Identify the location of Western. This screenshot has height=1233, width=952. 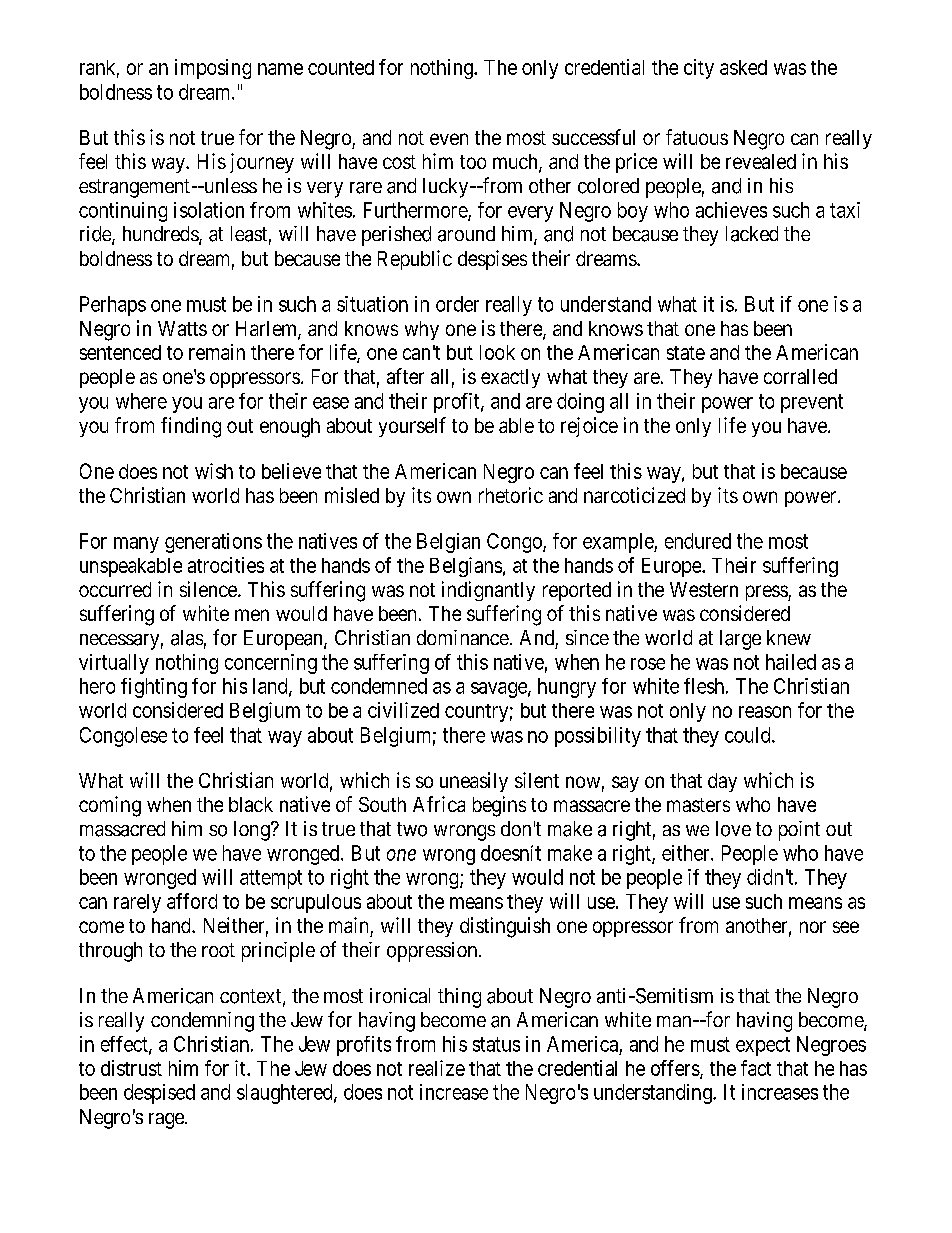
(704, 589).
